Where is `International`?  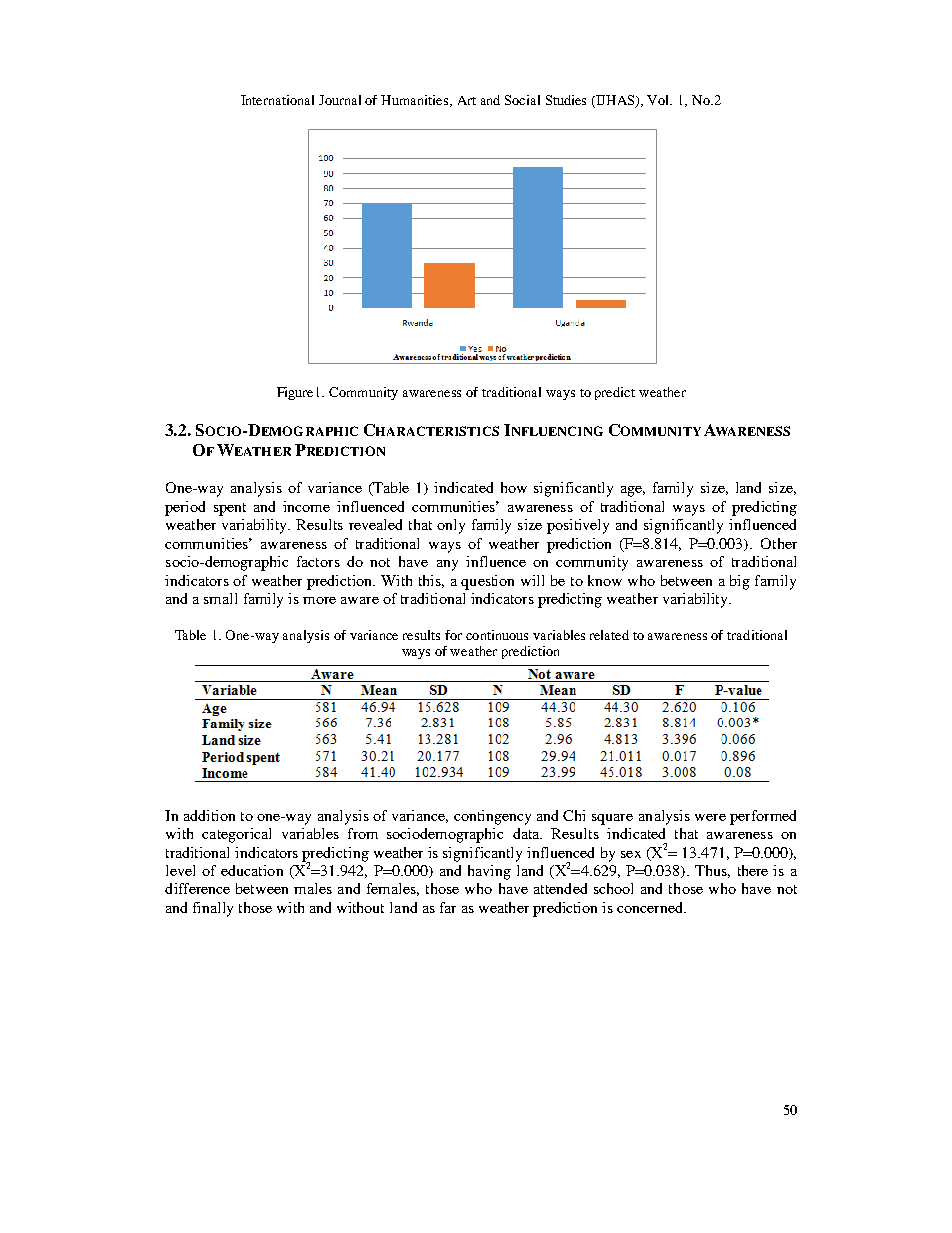 International is located at coordinates (277, 100).
